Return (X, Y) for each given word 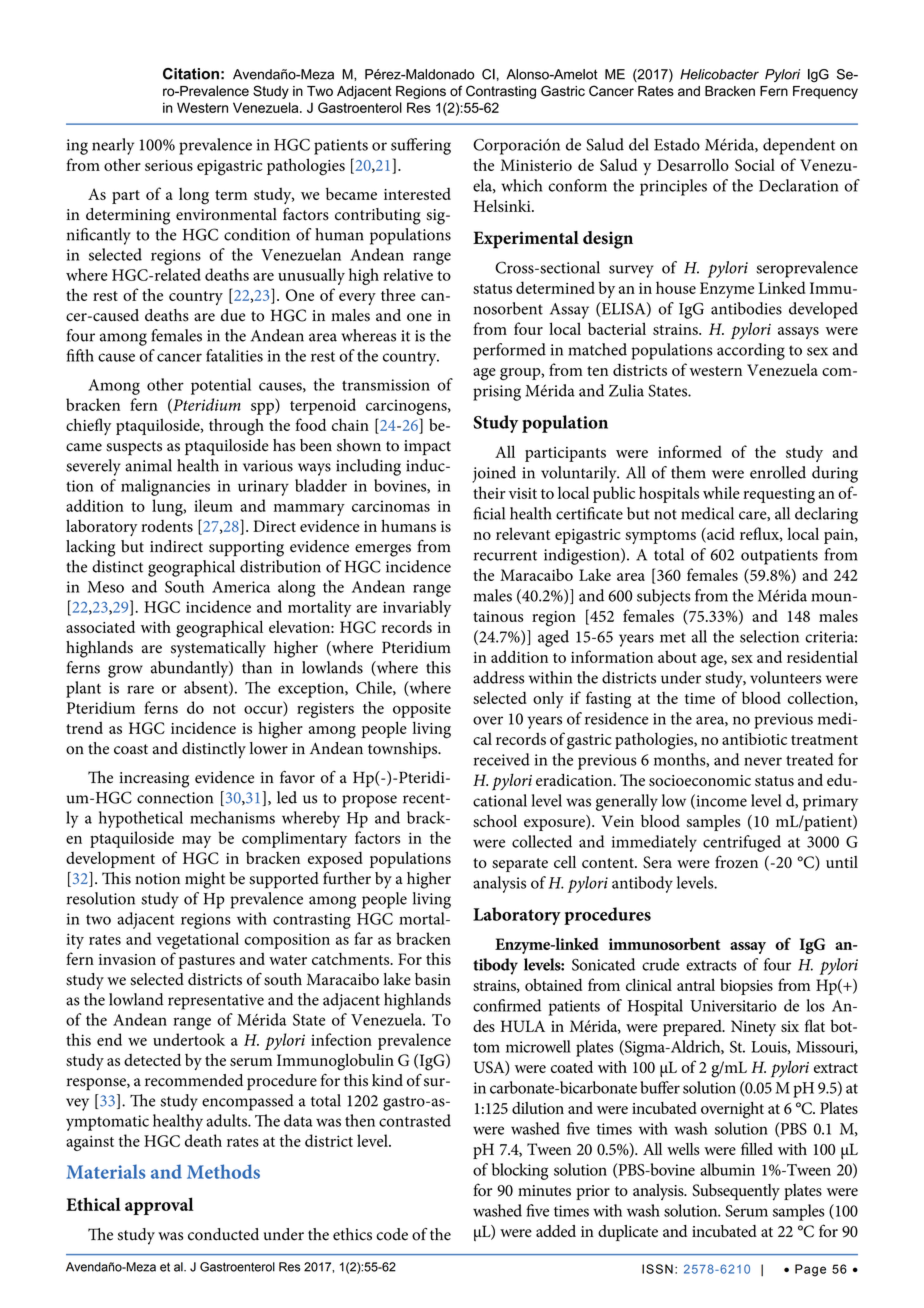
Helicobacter (719, 74)
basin (433, 979)
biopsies (746, 987)
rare (140, 689)
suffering (421, 146)
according (751, 351)
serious (169, 165)
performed (509, 351)
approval (159, 1206)
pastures (207, 962)
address (498, 677)
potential (221, 386)
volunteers (786, 677)
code (392, 1234)
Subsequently (736, 1192)
